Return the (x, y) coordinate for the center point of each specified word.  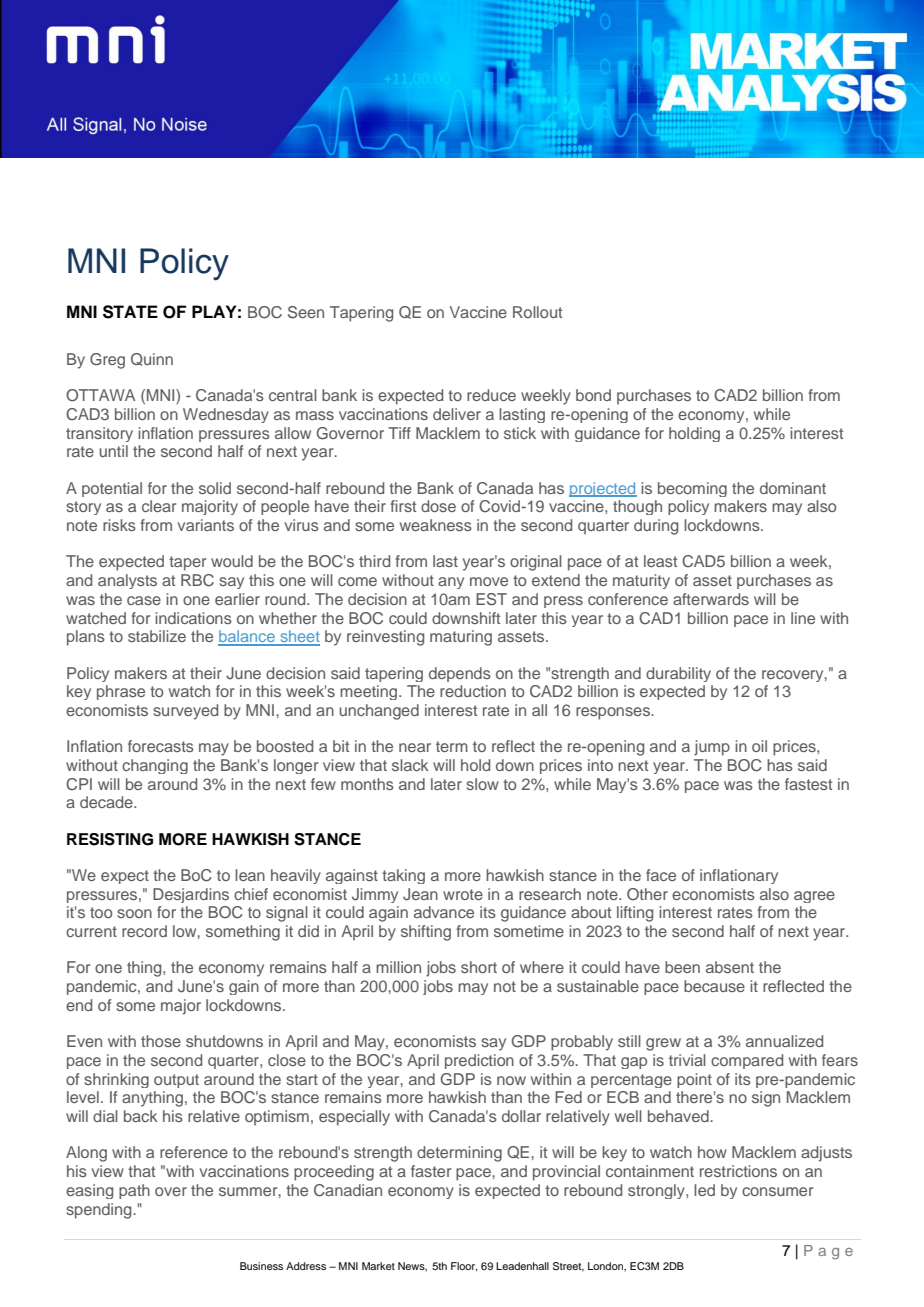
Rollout (537, 312)
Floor (464, 1267)
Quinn (152, 359)
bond (593, 395)
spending (100, 1211)
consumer (777, 1191)
